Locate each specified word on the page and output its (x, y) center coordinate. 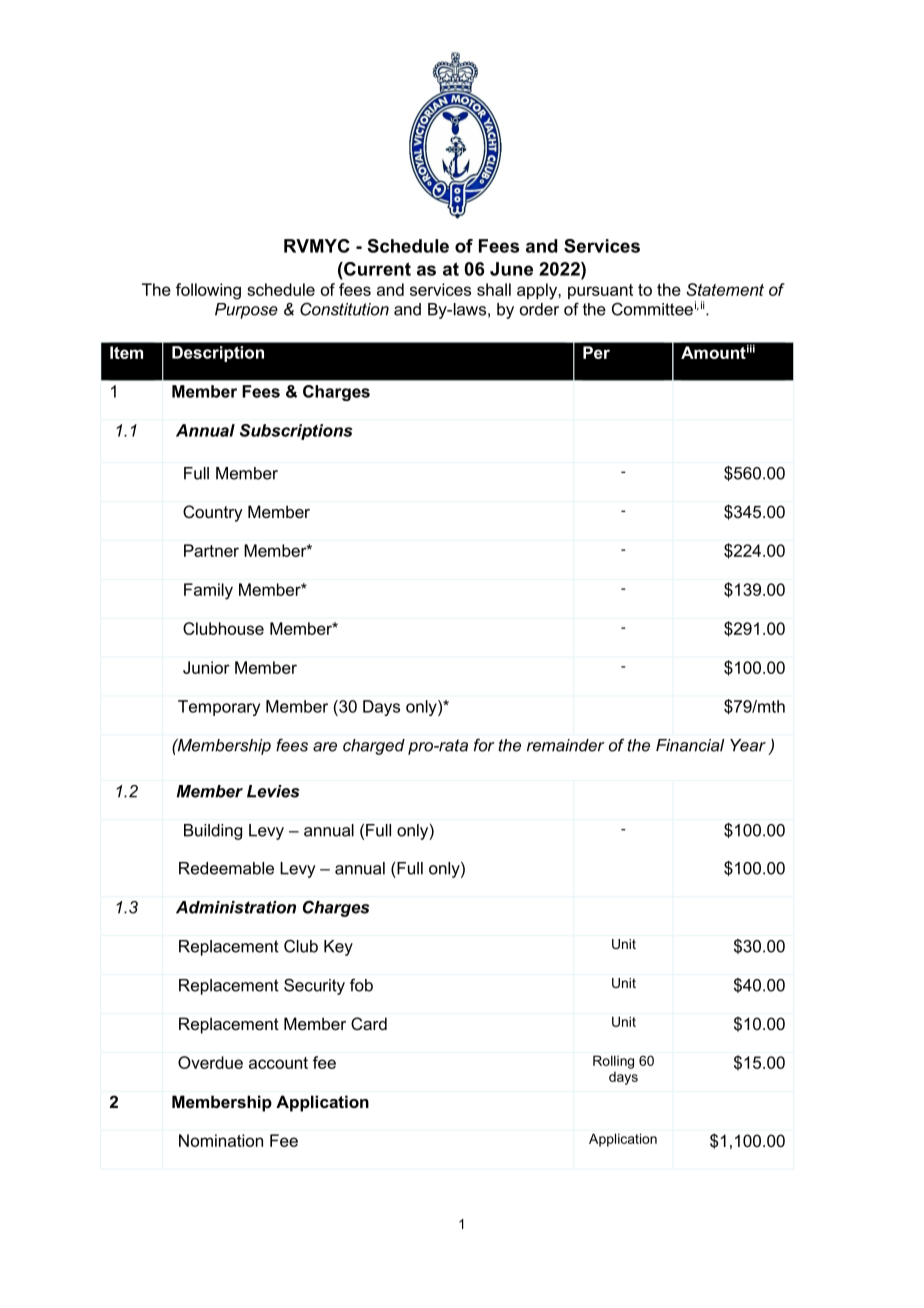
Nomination (221, 1140)
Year (748, 745)
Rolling (613, 1062)
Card (369, 1023)
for (484, 745)
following (208, 291)
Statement (725, 289)
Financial (690, 745)
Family (208, 591)
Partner (211, 550)
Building (213, 832)
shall (494, 289)
